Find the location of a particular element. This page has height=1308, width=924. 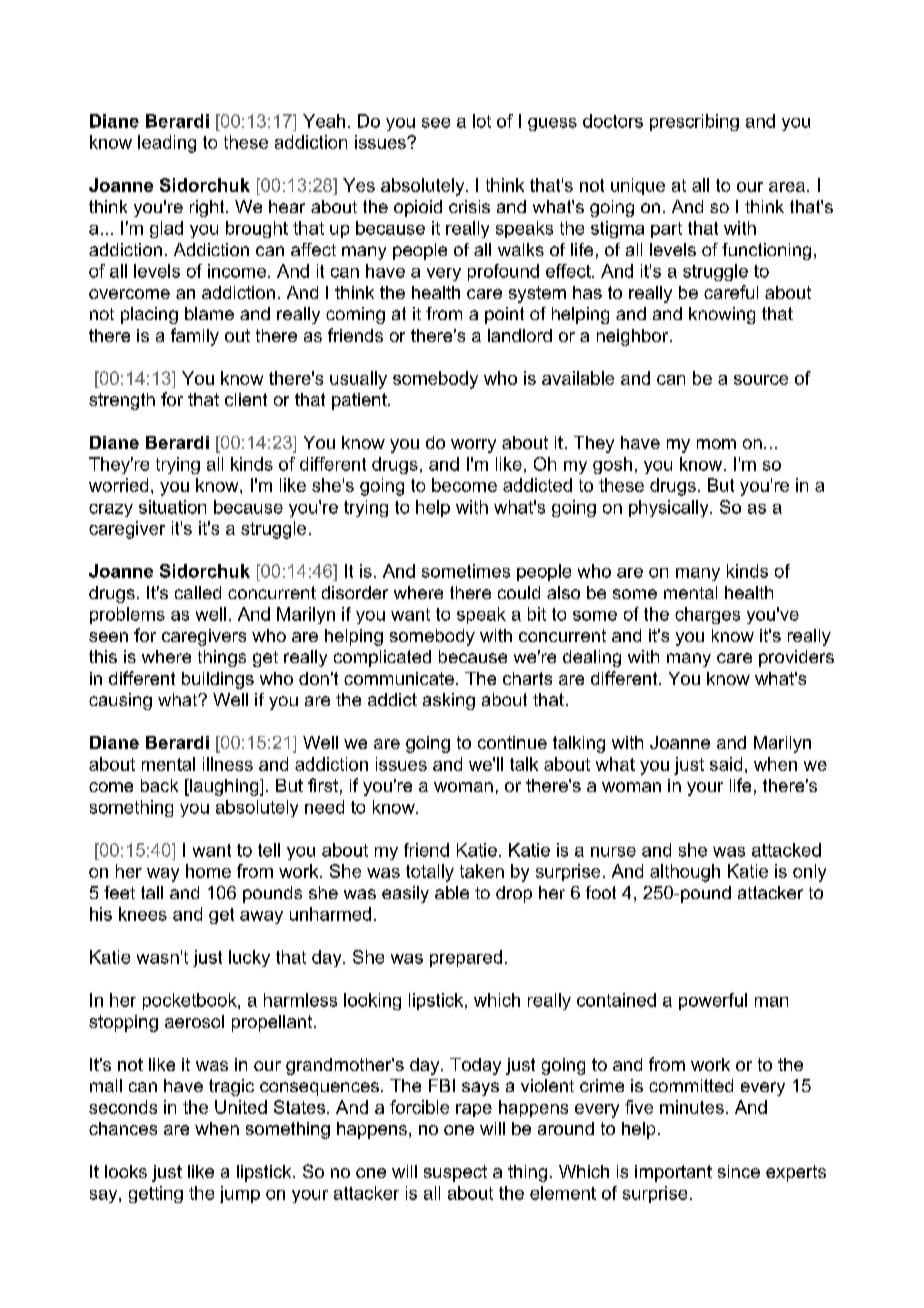

prescribing is located at coordinates (694, 122).
